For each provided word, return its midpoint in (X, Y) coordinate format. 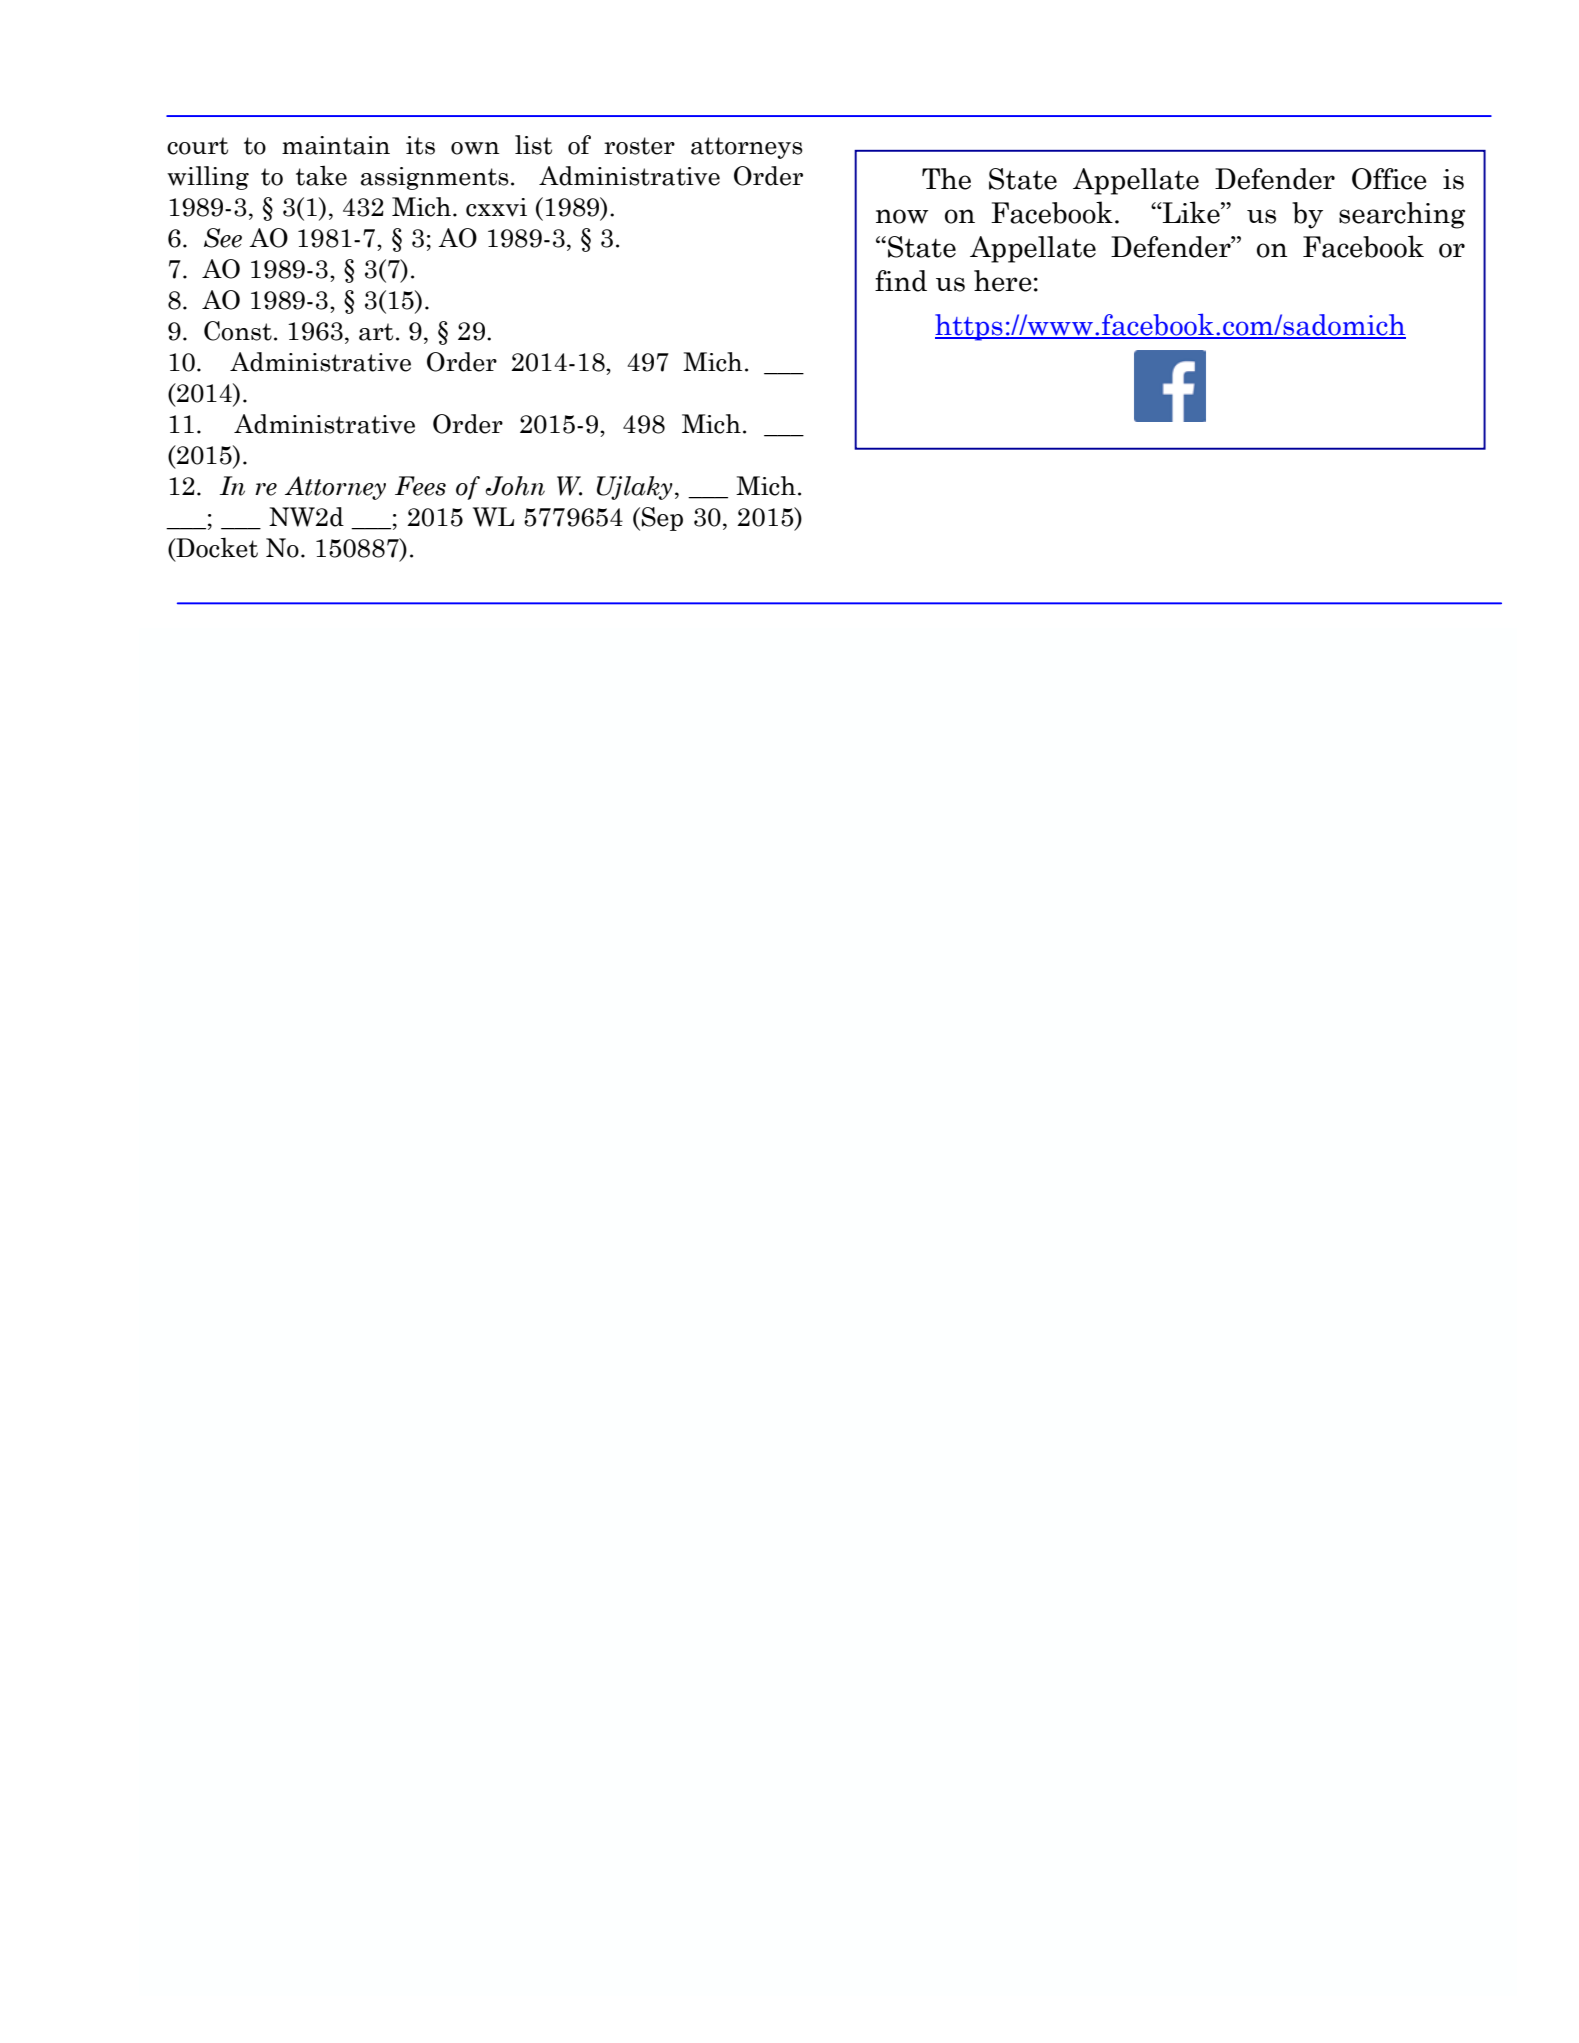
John (515, 486)
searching (1402, 215)
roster (639, 146)
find (901, 281)
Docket (216, 547)
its (420, 145)
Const (238, 331)
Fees (420, 486)
